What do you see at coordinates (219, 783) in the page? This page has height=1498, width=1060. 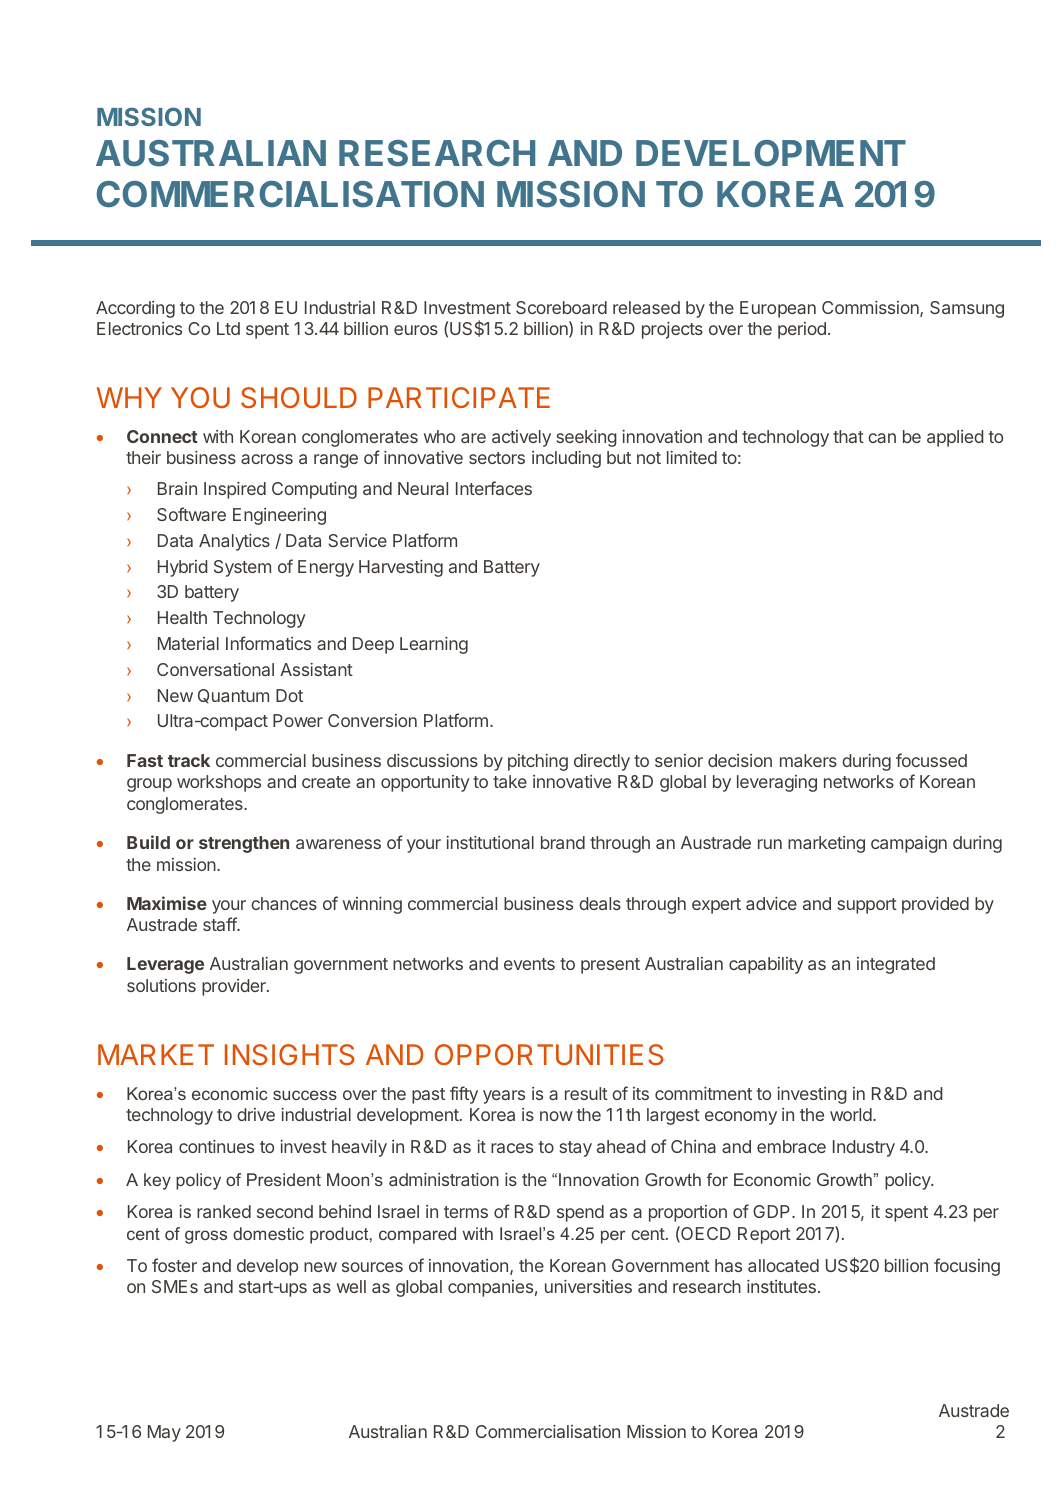 I see `workshops` at bounding box center [219, 783].
